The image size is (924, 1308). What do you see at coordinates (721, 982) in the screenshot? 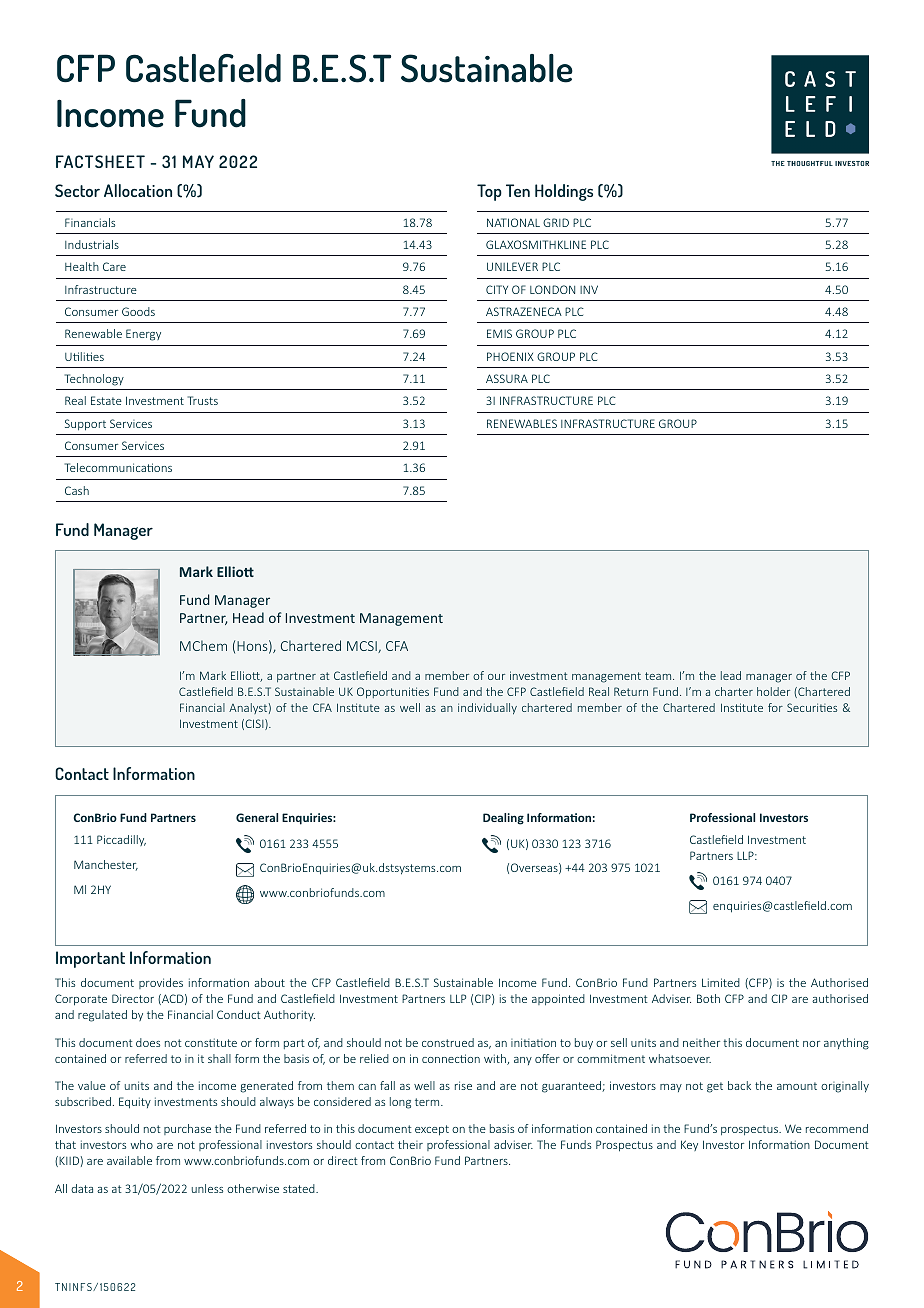
I see `Limited` at bounding box center [721, 982].
